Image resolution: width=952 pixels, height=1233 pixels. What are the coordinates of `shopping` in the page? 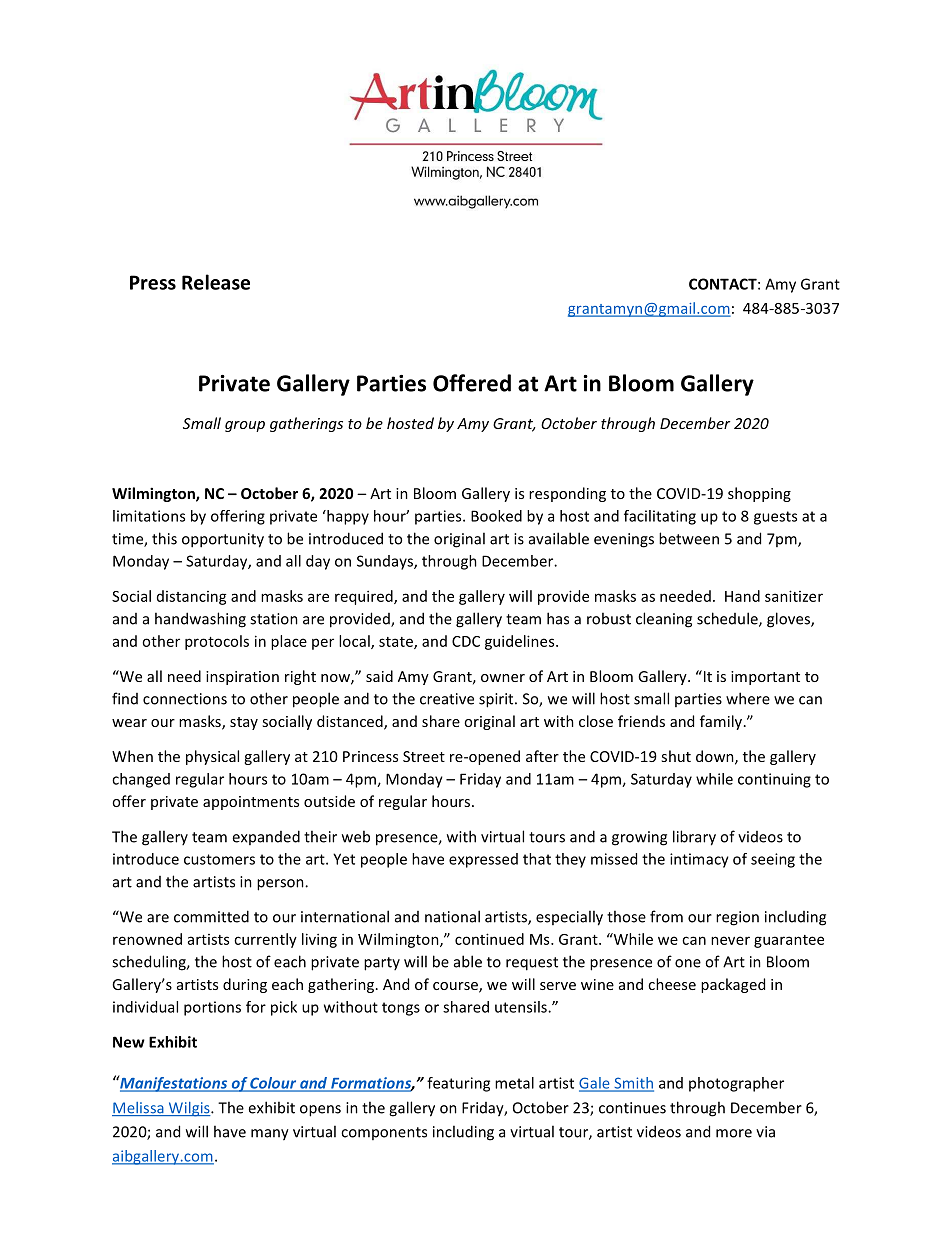 It's located at (759, 494).
